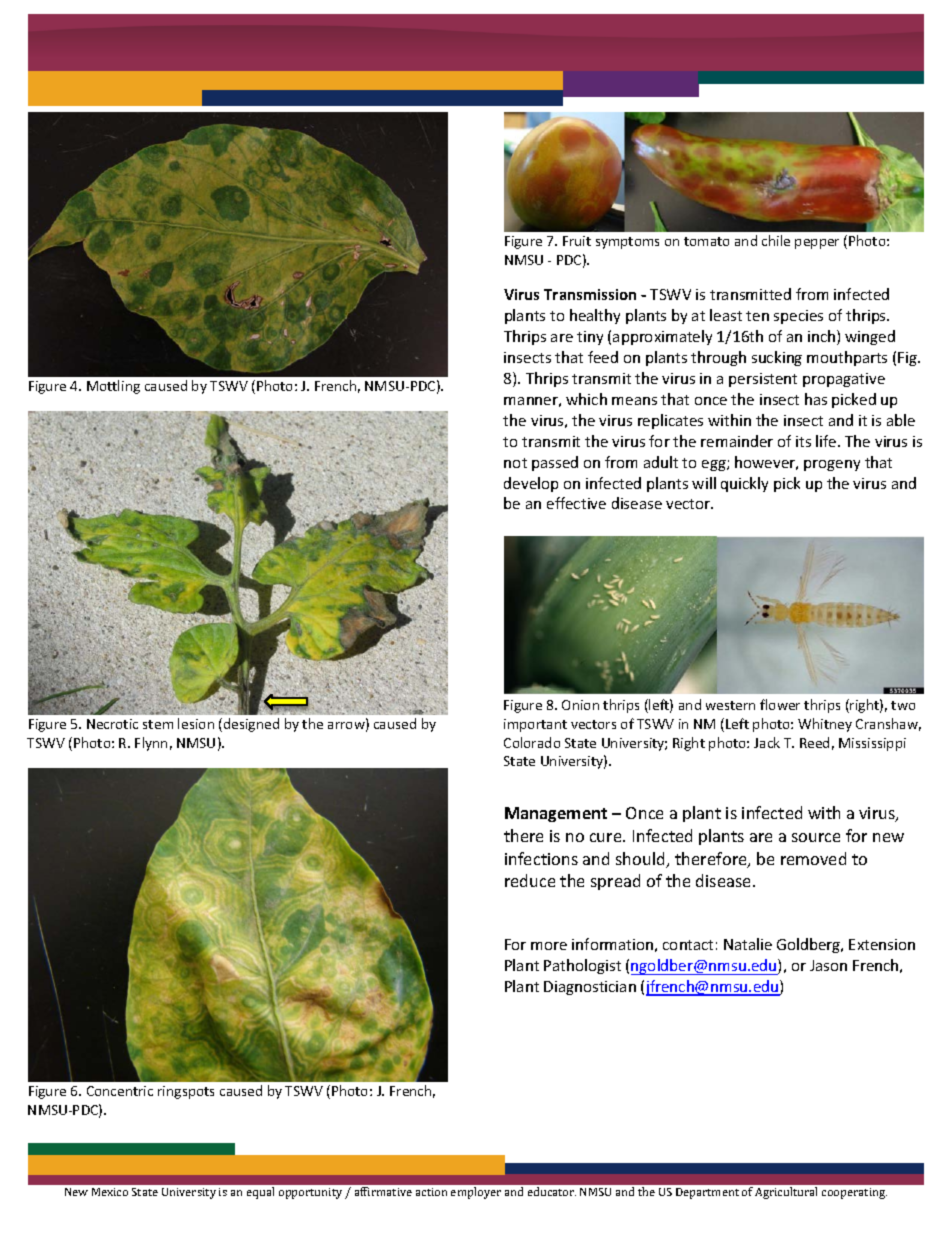 Image resolution: width=952 pixels, height=1233 pixels. Describe the element at coordinates (196, 723) in the screenshot. I see `lesion` at that location.
